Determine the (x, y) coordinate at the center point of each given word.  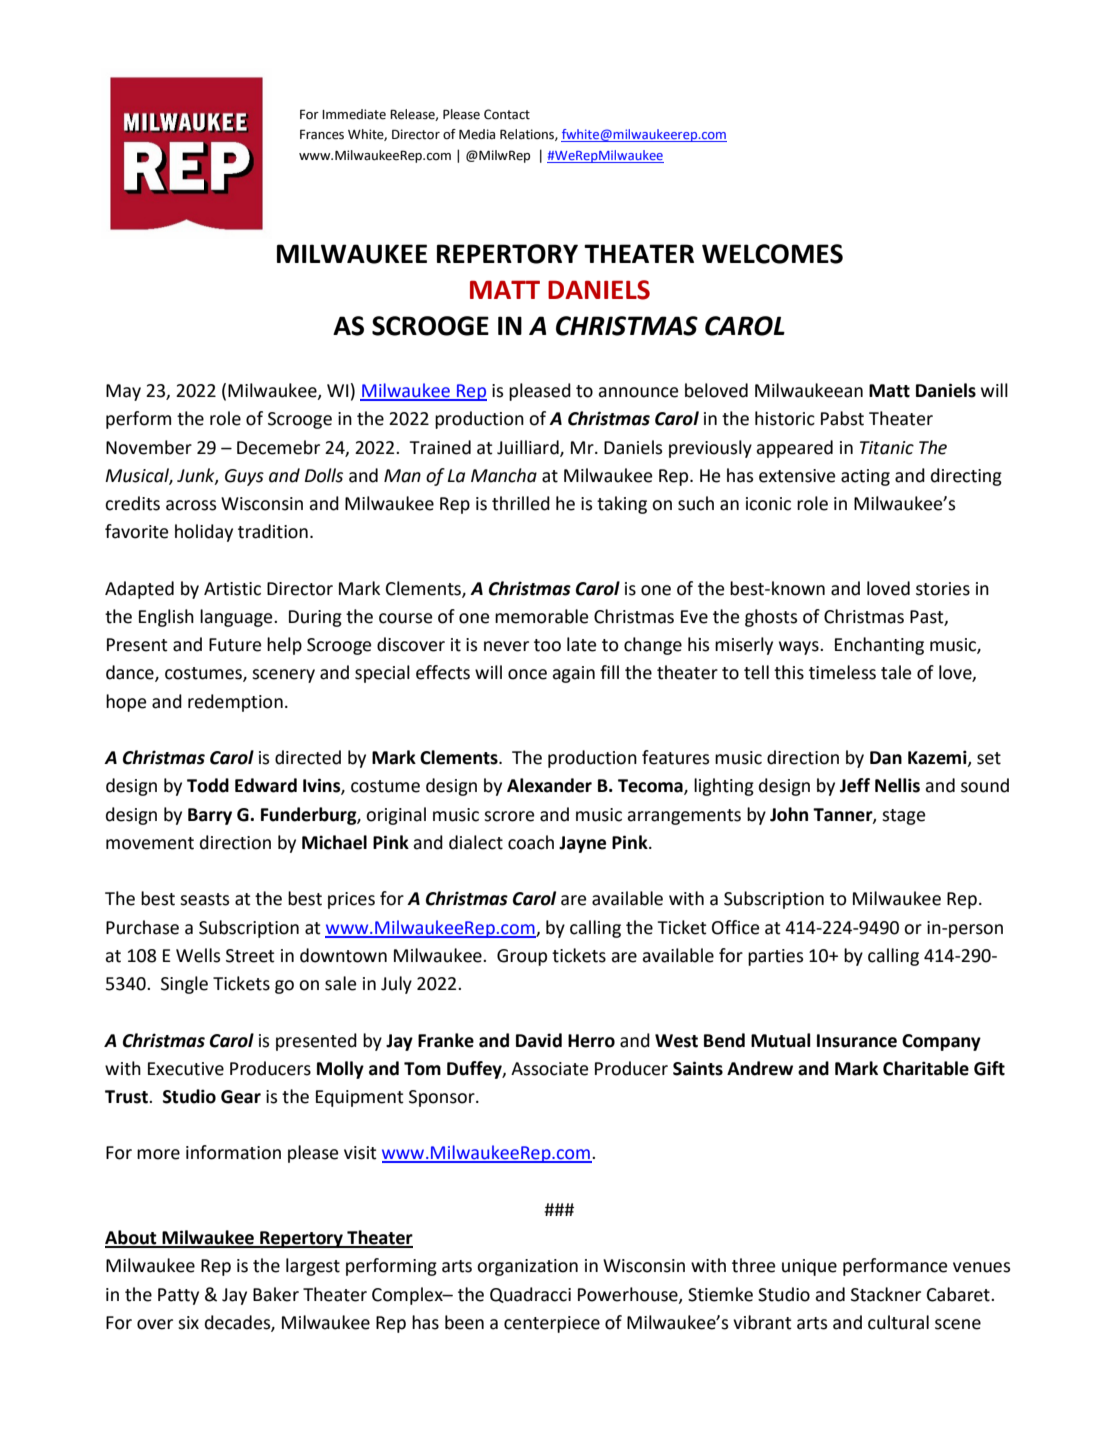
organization (527, 1267)
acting (865, 477)
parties (775, 957)
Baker (276, 1294)
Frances (322, 134)
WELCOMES (772, 254)
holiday (204, 533)
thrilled (521, 503)
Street (250, 956)
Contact (507, 114)
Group (522, 957)
